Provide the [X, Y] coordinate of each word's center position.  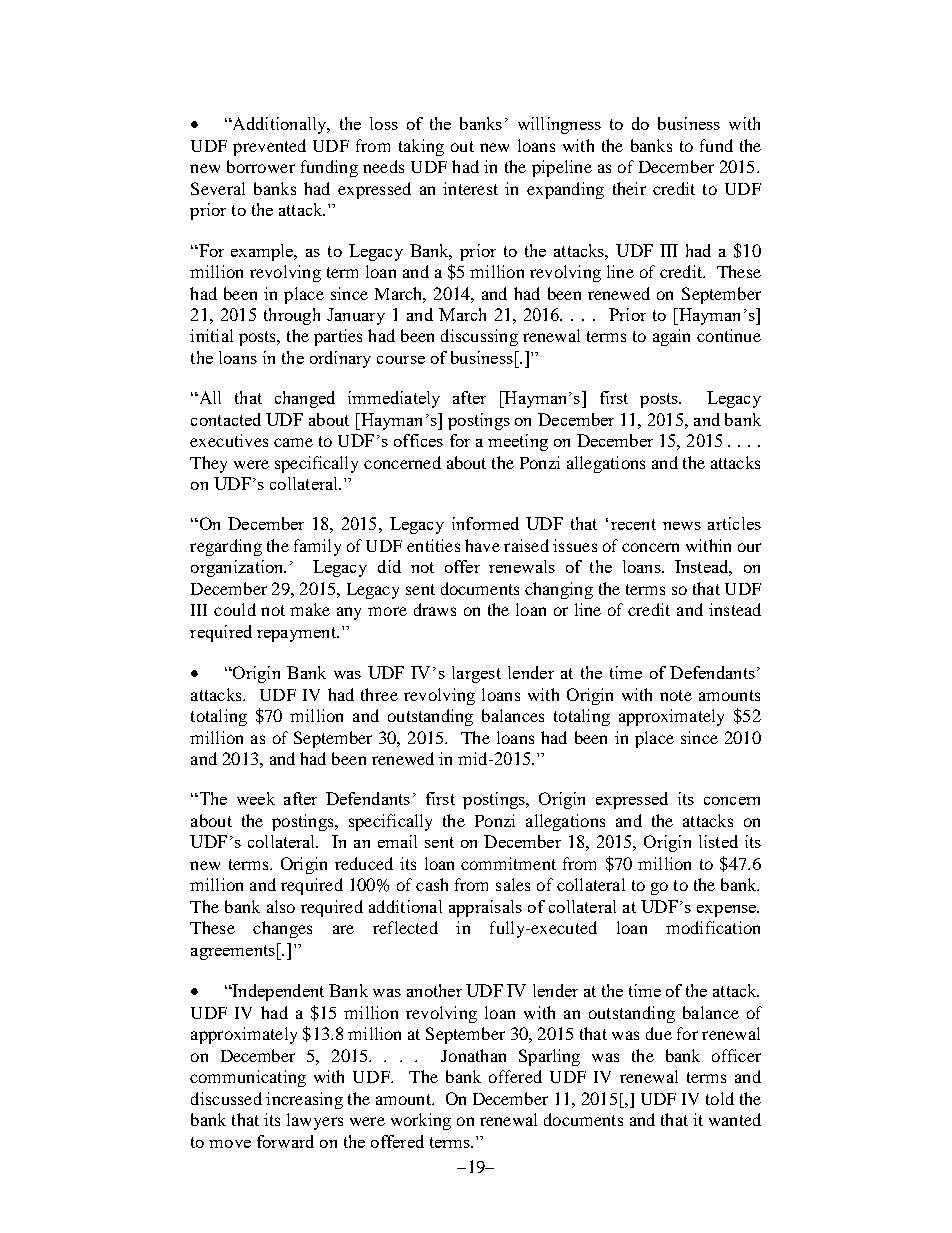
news [682, 526]
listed [718, 841]
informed [485, 523]
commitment [508, 863]
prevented [269, 147]
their [629, 188]
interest [470, 188]
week [256, 798]
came [293, 442]
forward [285, 1141]
